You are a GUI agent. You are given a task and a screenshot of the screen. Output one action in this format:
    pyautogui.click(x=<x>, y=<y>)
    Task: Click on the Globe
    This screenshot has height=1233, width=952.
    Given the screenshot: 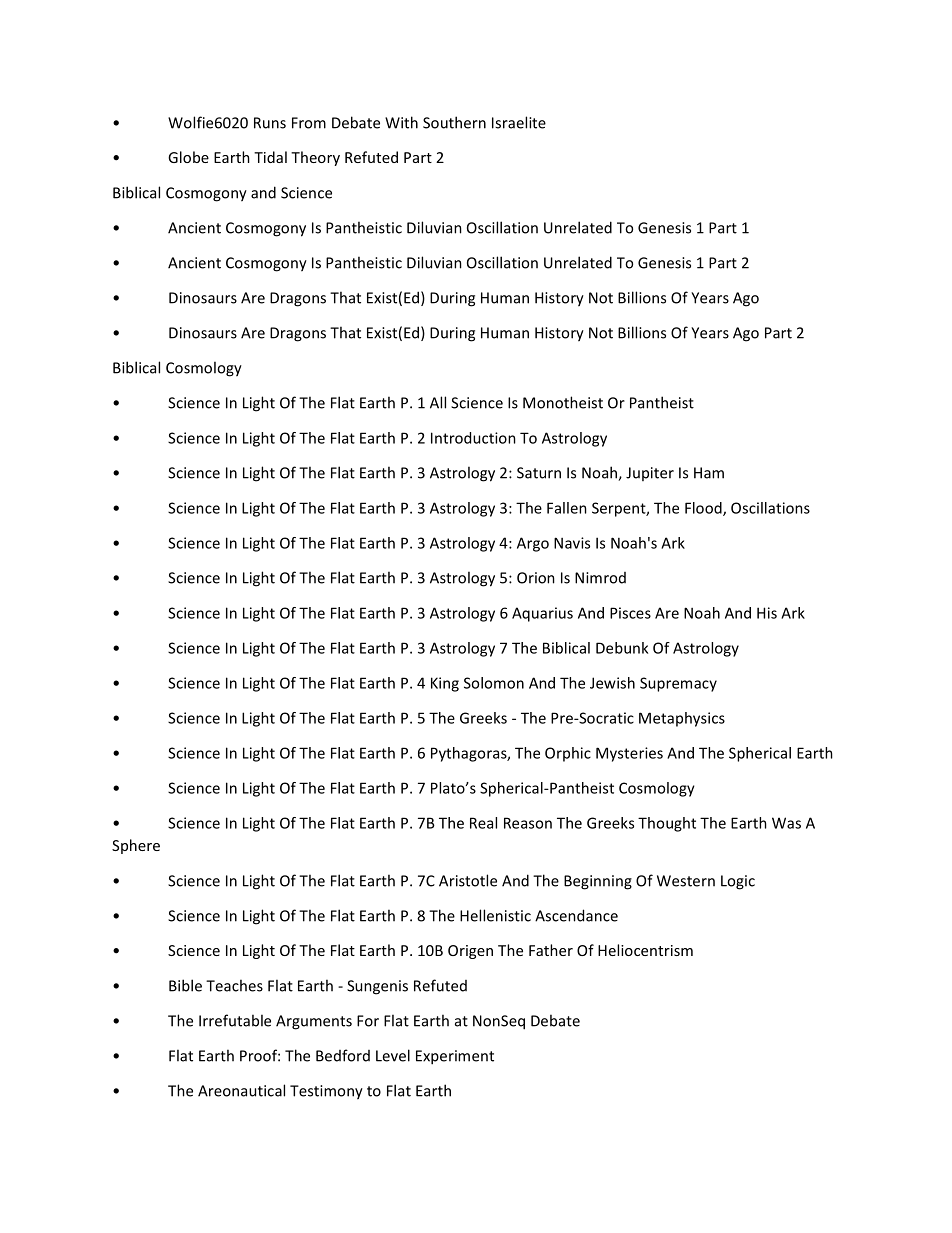 What is the action you would take?
    pyautogui.click(x=188, y=157)
